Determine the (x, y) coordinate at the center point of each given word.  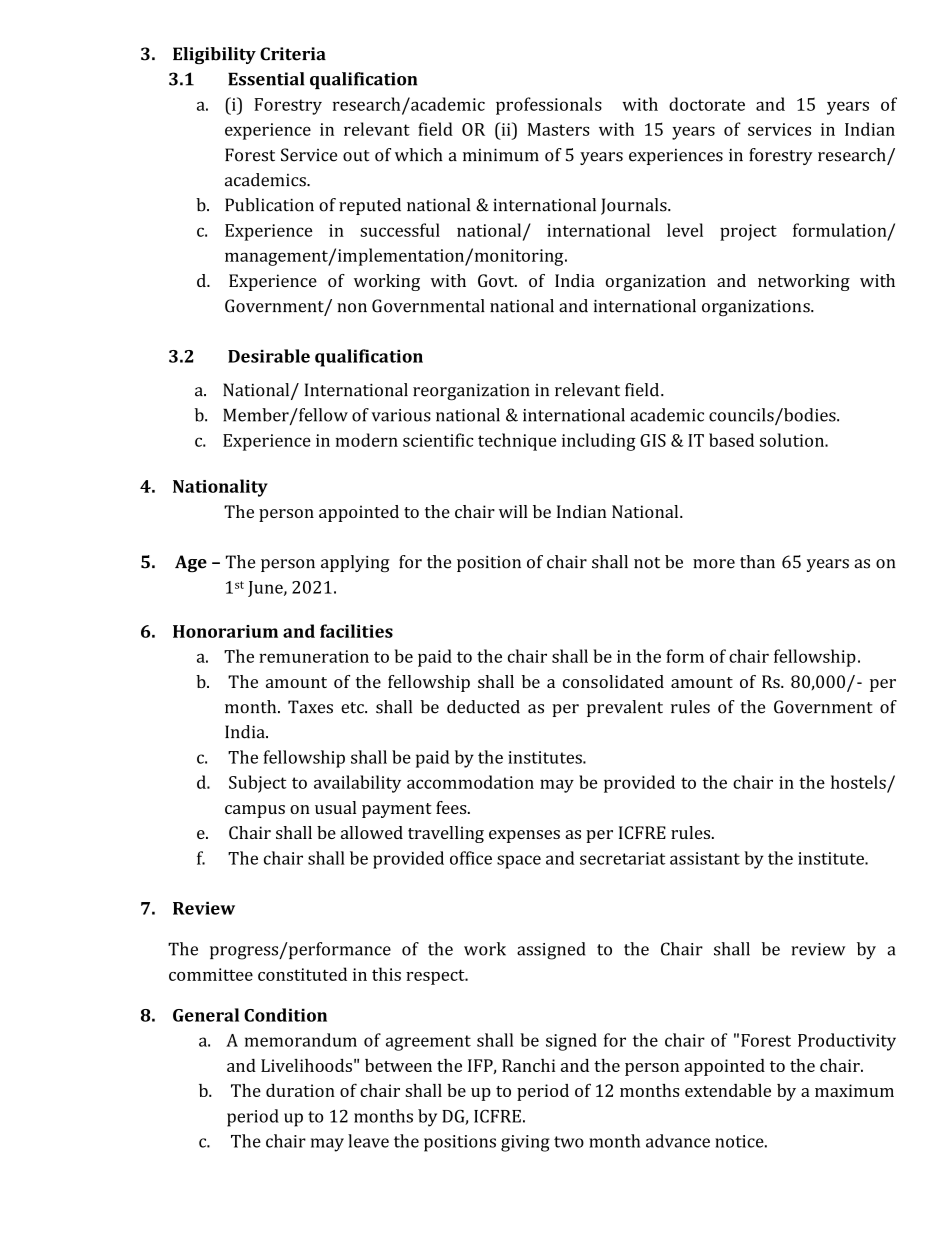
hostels (858, 782)
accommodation (470, 782)
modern (367, 440)
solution (793, 440)
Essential (266, 79)
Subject (258, 784)
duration (300, 1090)
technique (517, 442)
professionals (549, 106)
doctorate (707, 104)
